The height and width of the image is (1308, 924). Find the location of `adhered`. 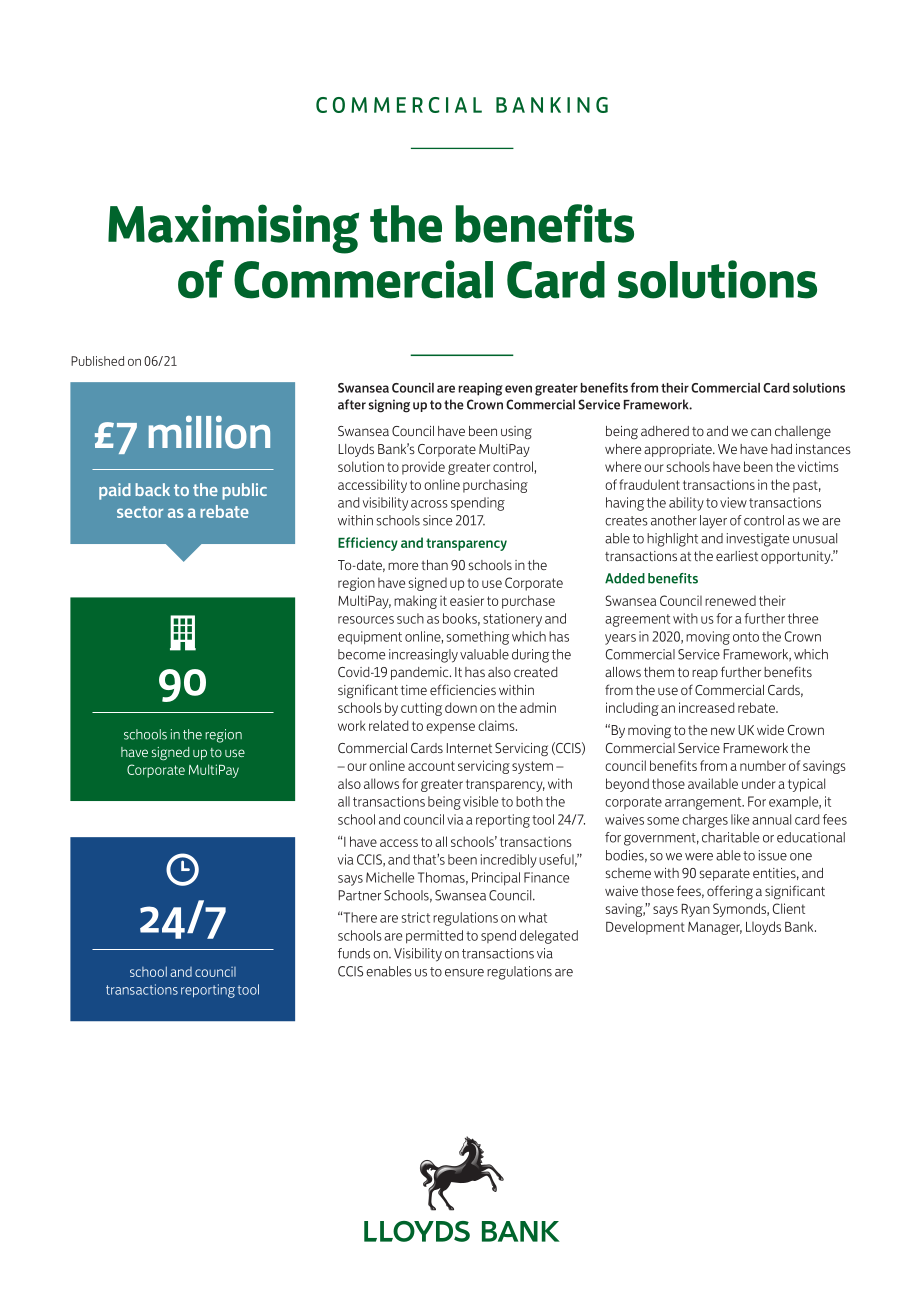

adhered is located at coordinates (665, 431).
